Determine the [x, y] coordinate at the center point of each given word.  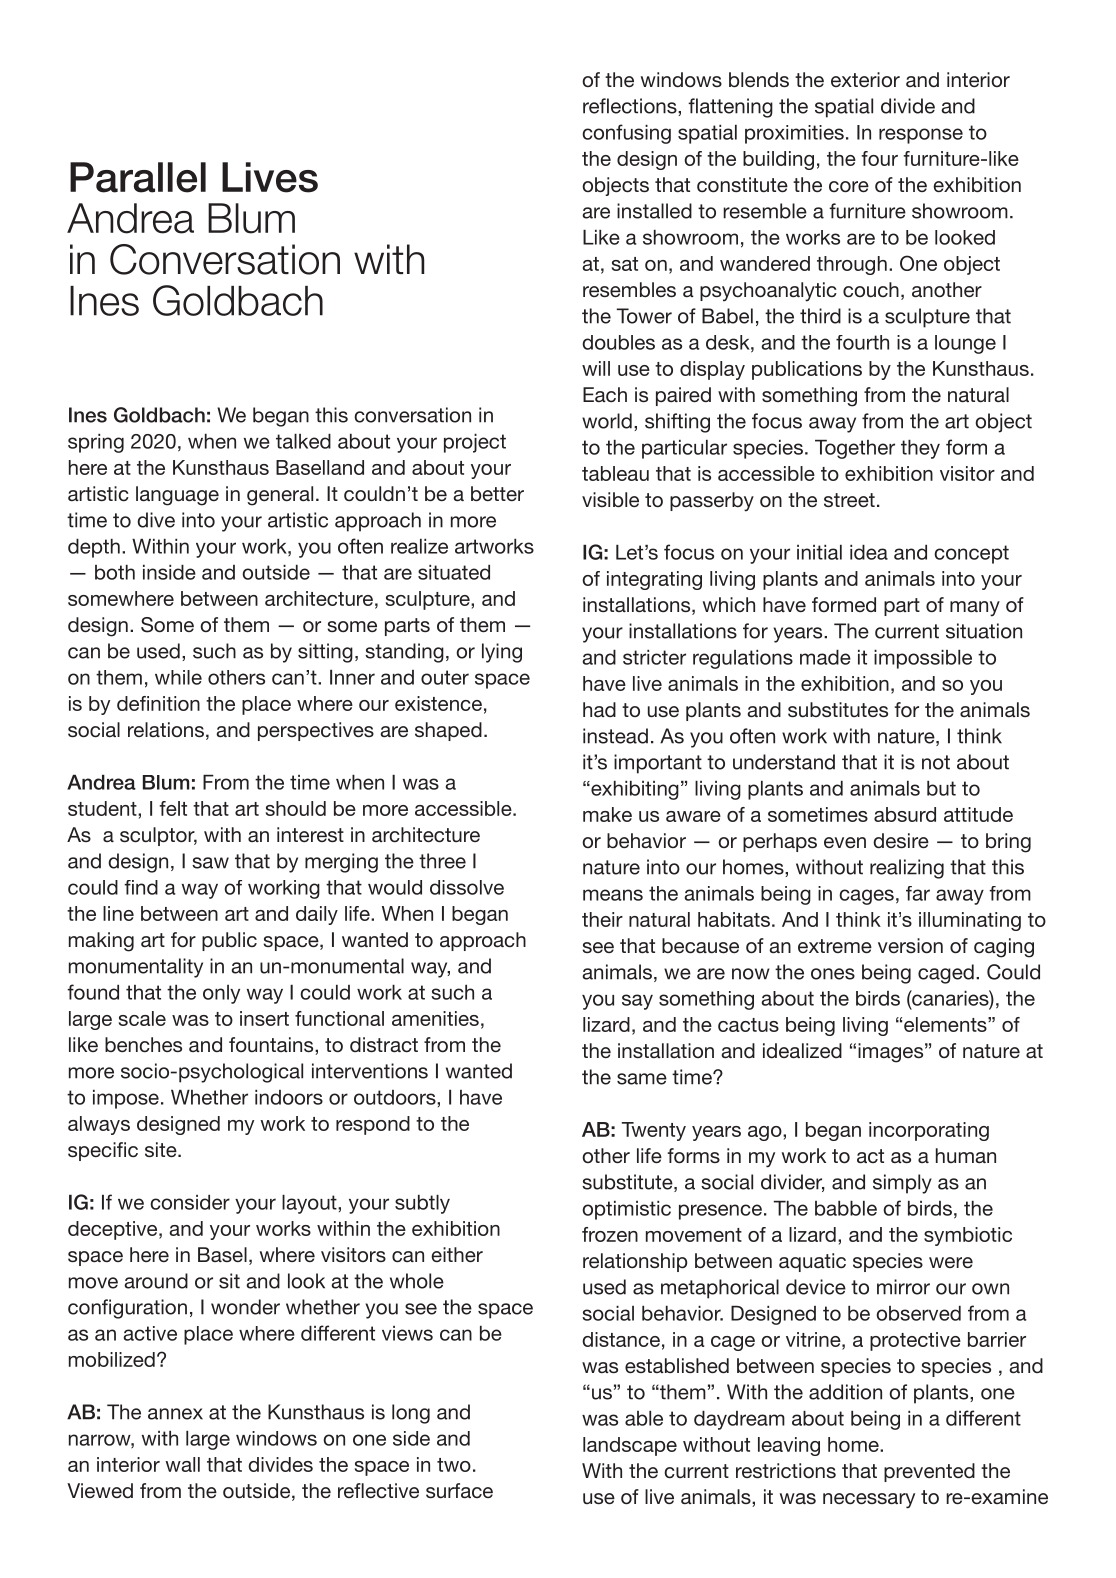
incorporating [929, 1131]
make [607, 814]
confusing [626, 134]
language [177, 496]
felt [173, 808]
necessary [869, 1501]
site [162, 1149]
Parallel [138, 177]
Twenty [654, 1131]
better [497, 493]
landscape [630, 1446]
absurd [905, 814]
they [920, 449]
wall [182, 1464]
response [921, 136]
